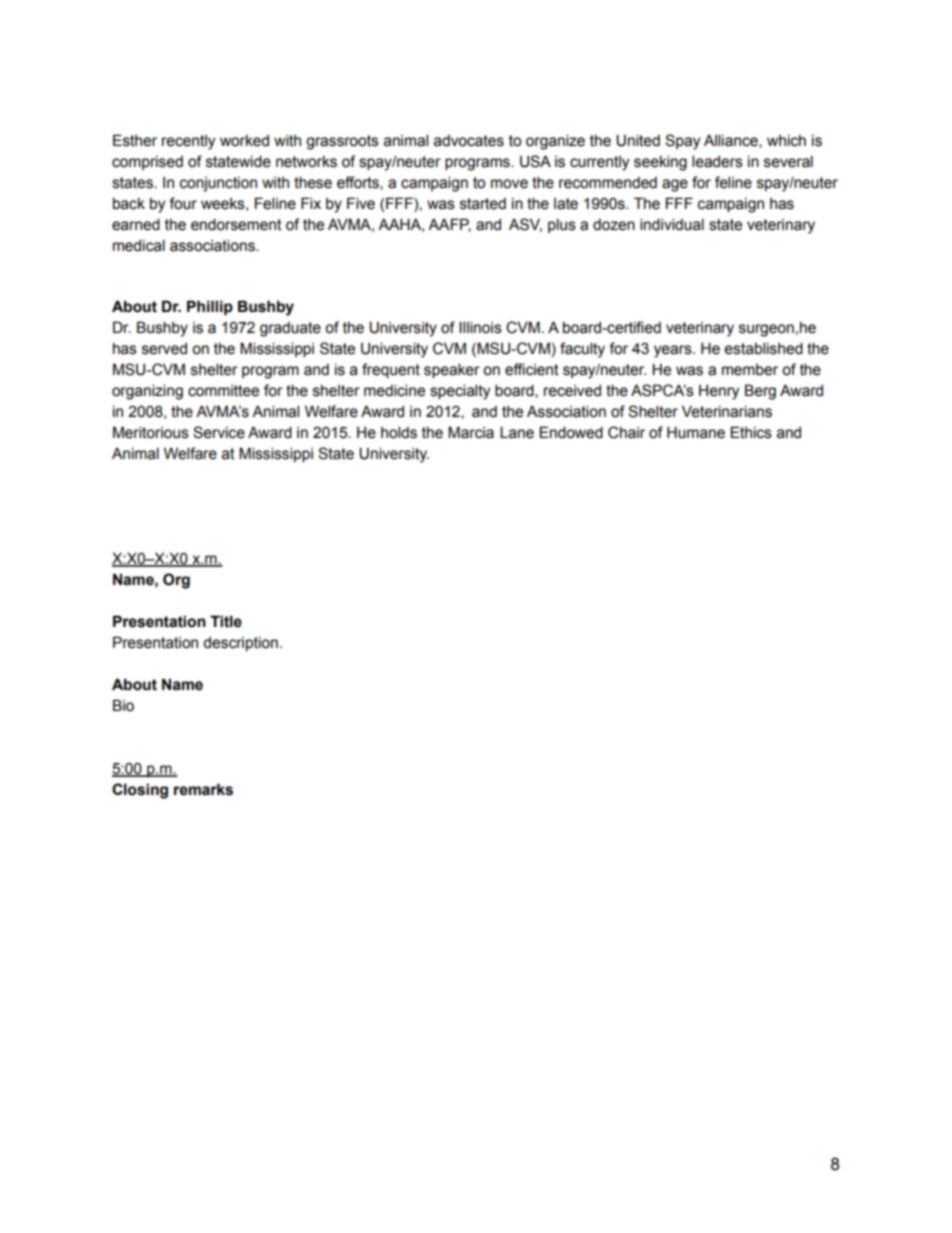 This screenshot has height=1233, width=952. What do you see at coordinates (240, 644) in the screenshot?
I see `description` at bounding box center [240, 644].
